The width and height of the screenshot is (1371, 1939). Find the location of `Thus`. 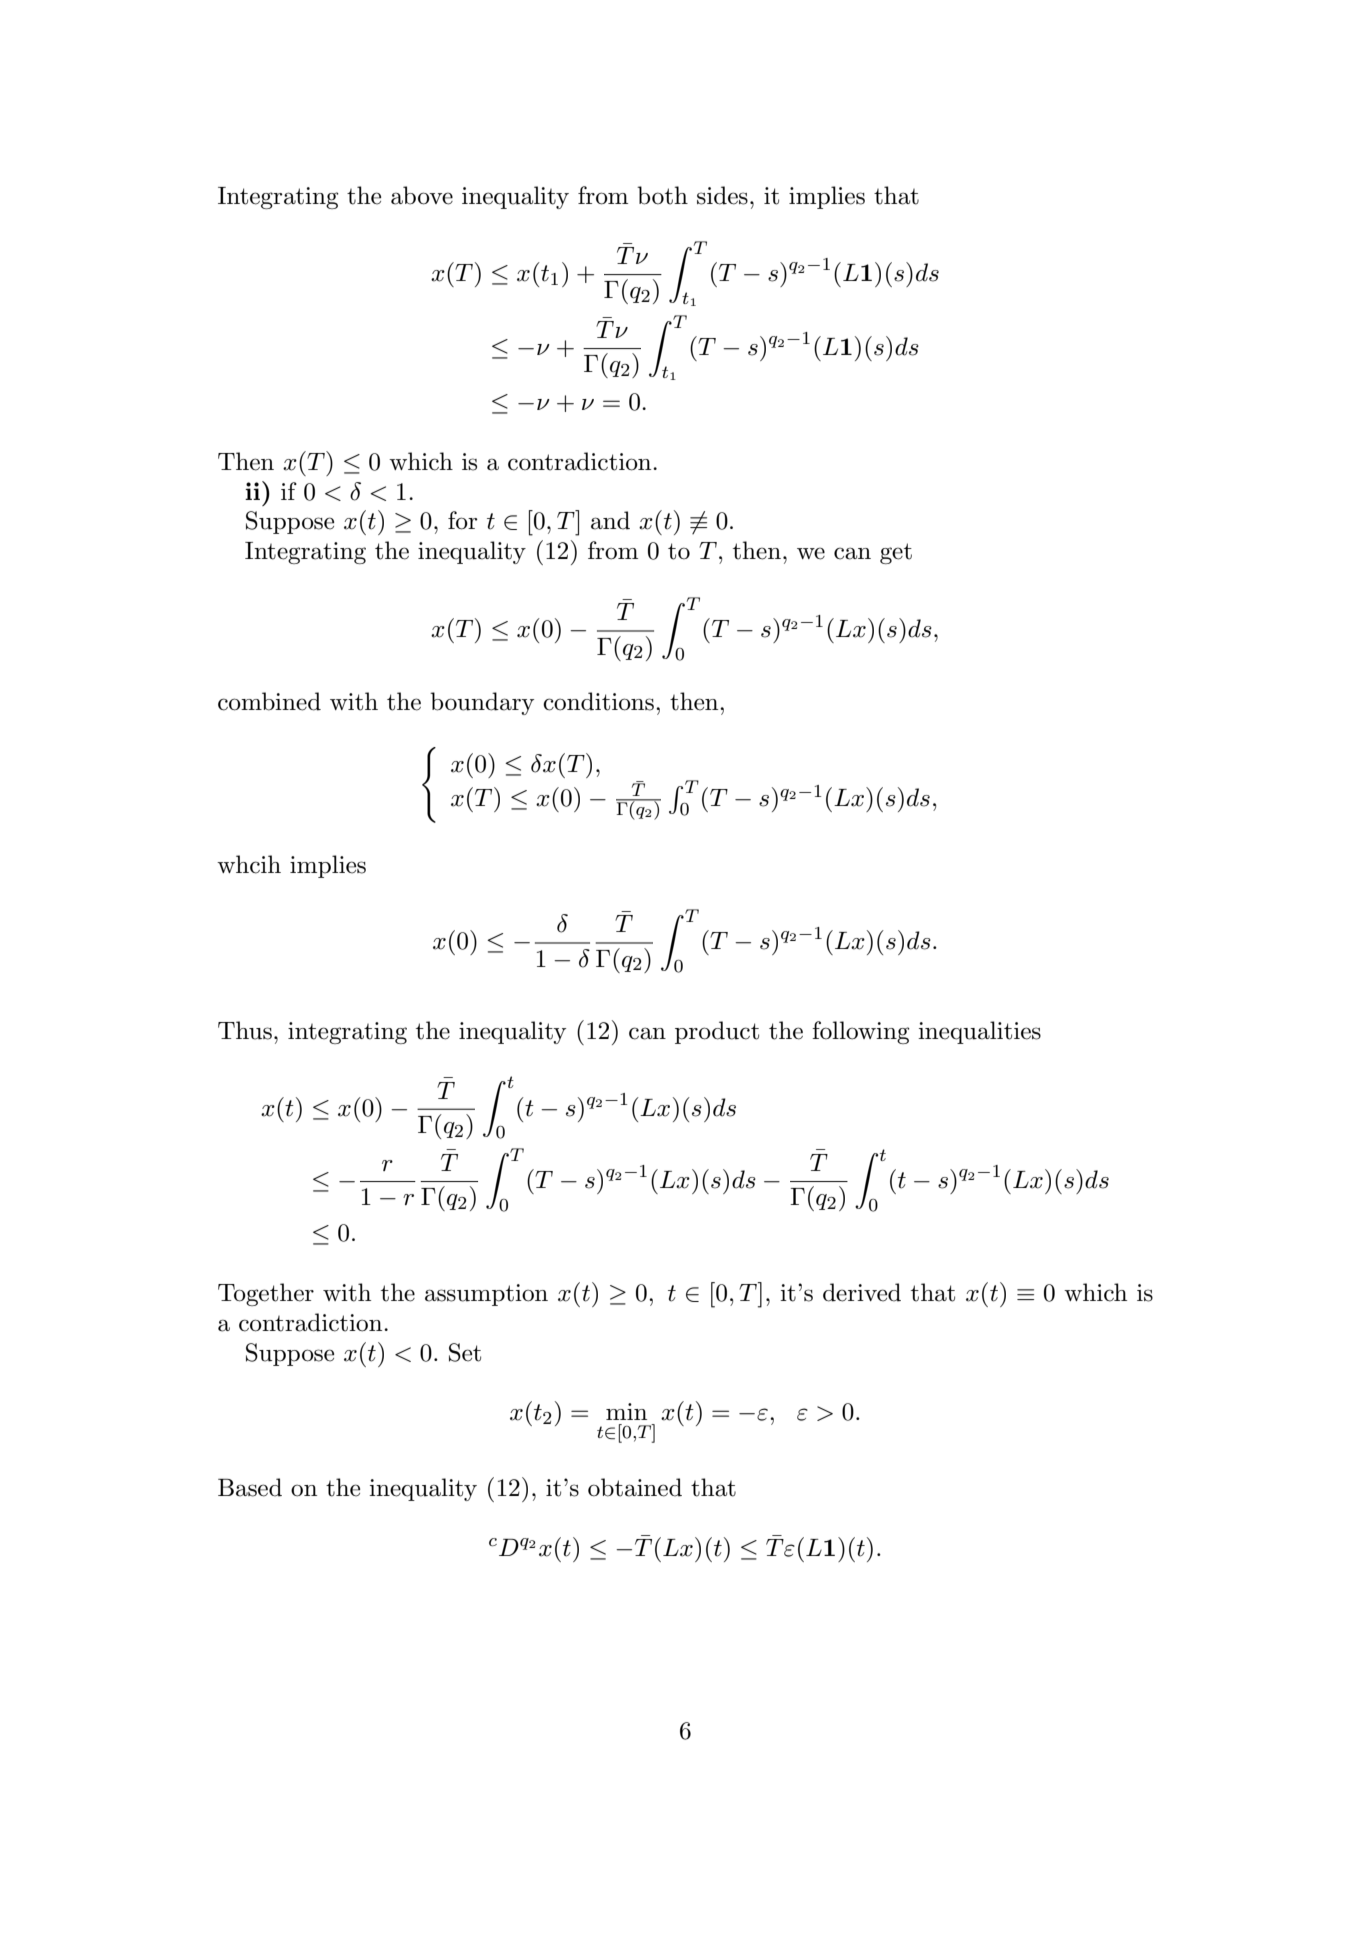

Thus is located at coordinates (245, 1030).
